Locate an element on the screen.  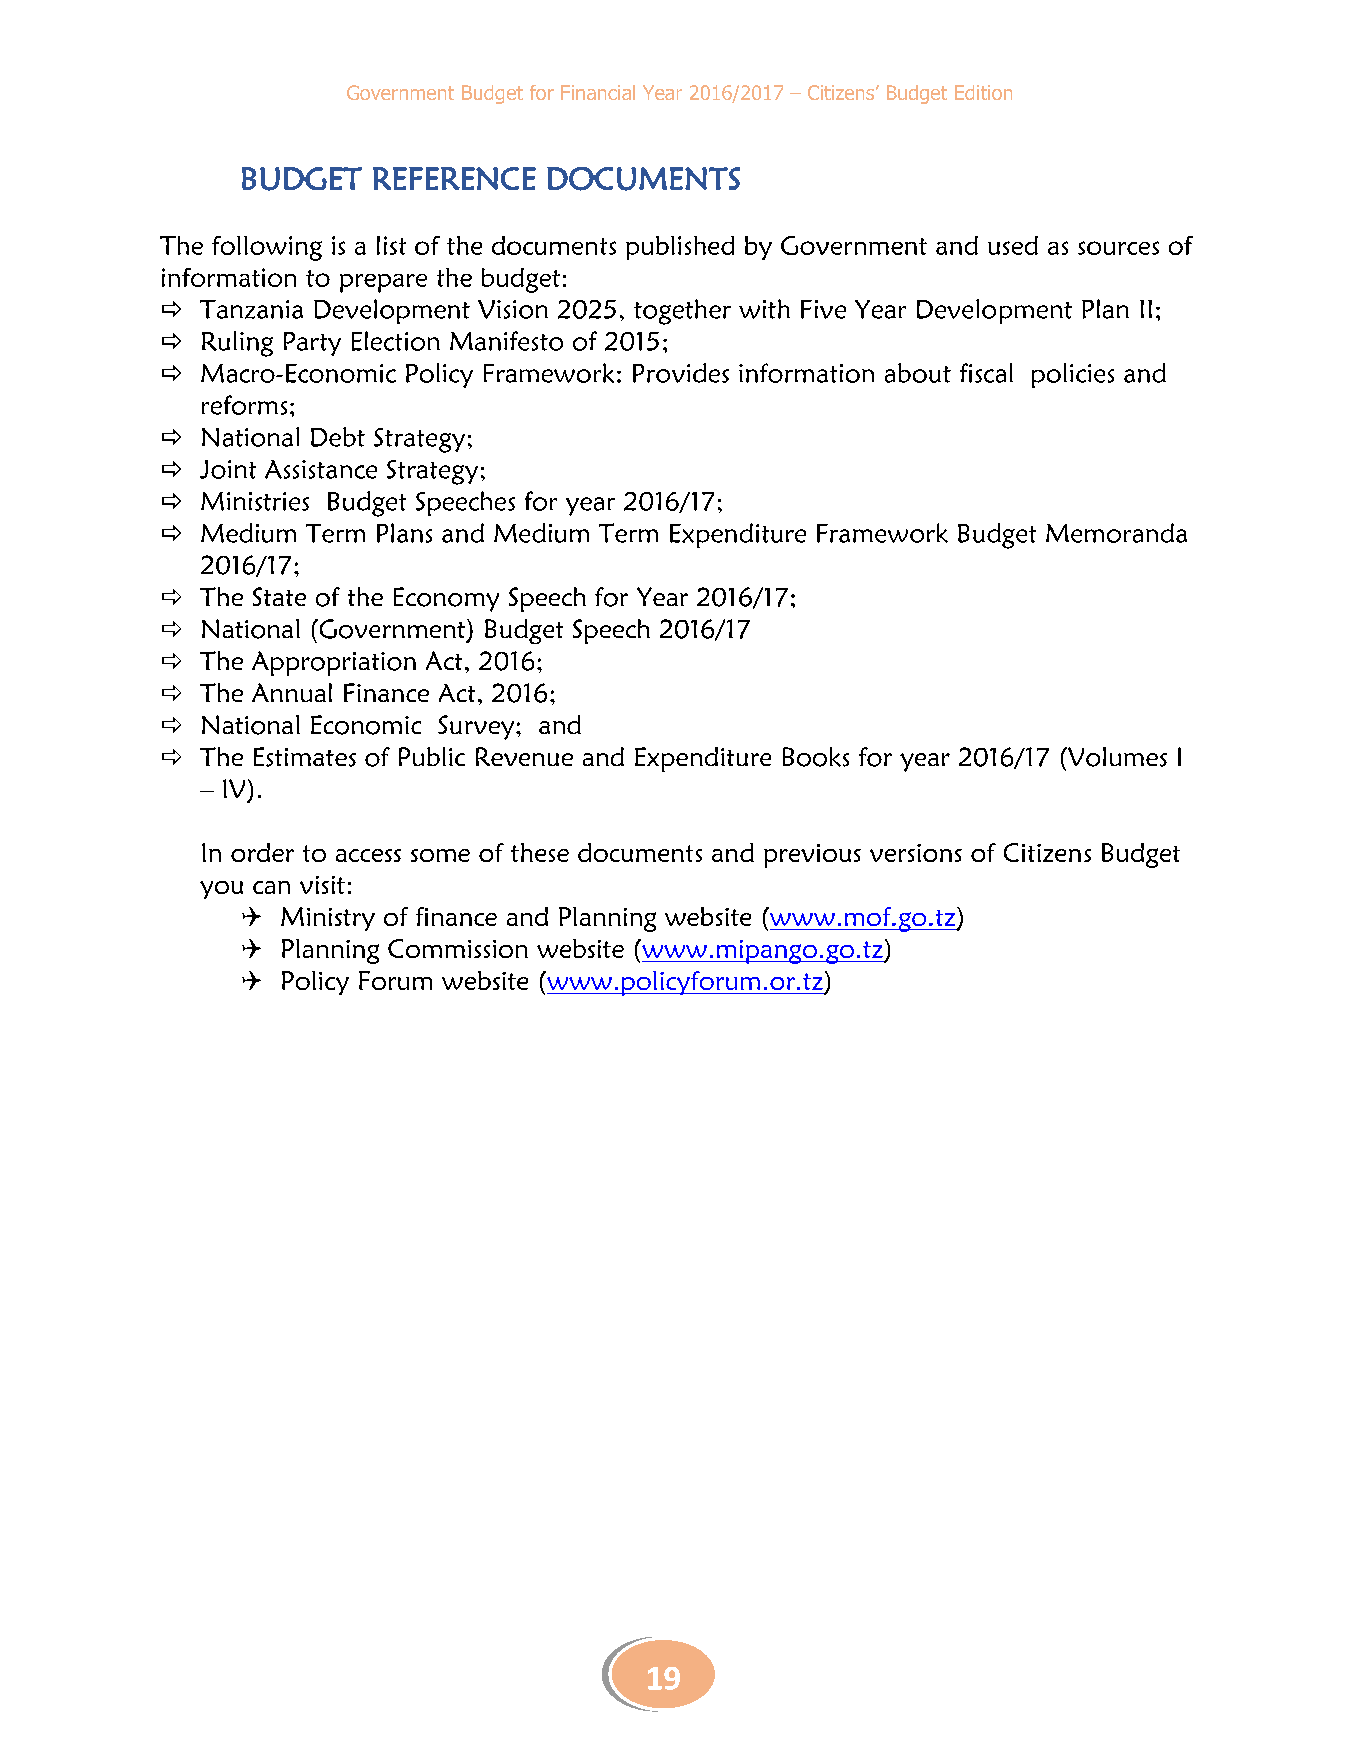
Edition is located at coordinates (983, 92).
